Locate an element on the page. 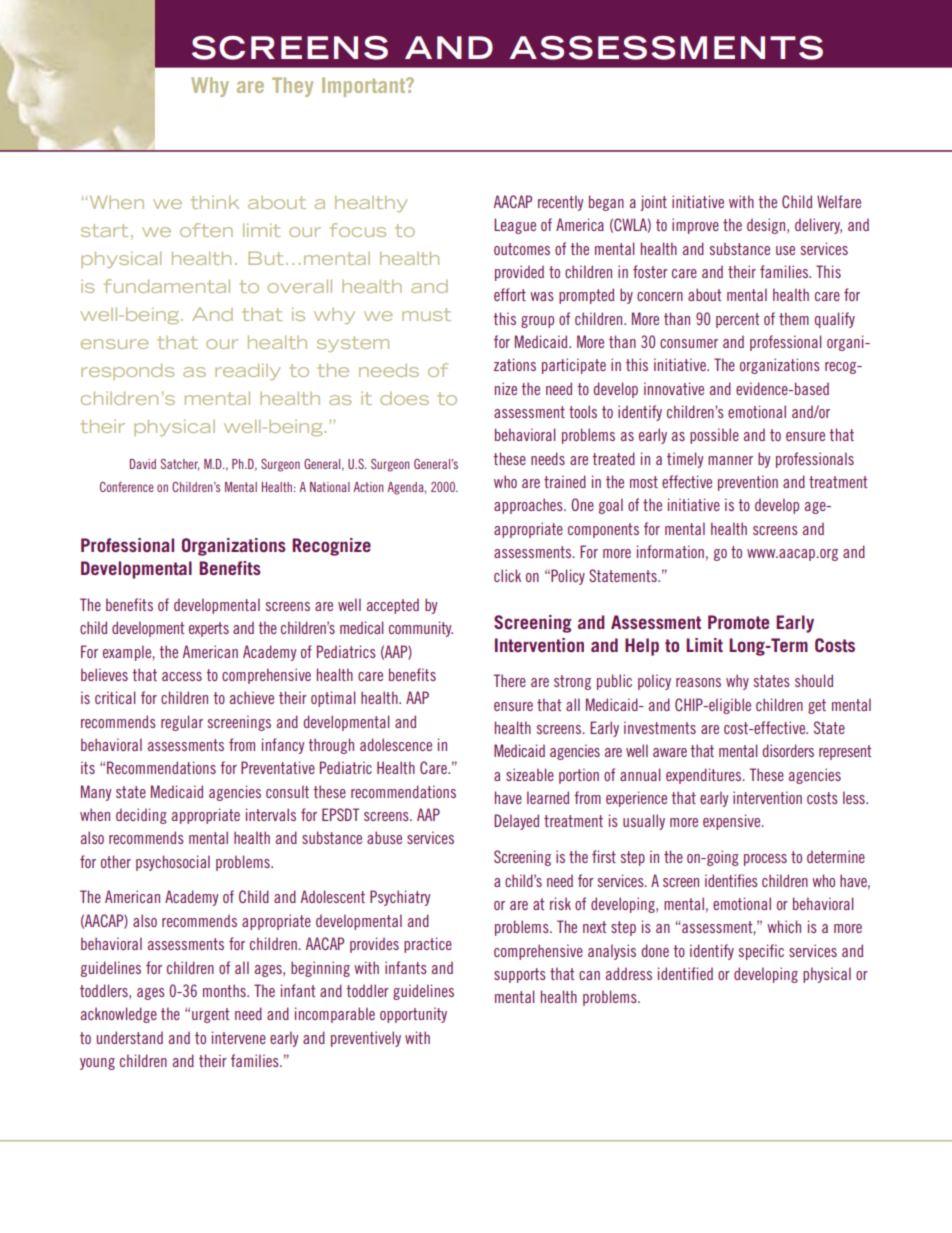 This image has width=952, height=1233. Welfare is located at coordinates (839, 201).
